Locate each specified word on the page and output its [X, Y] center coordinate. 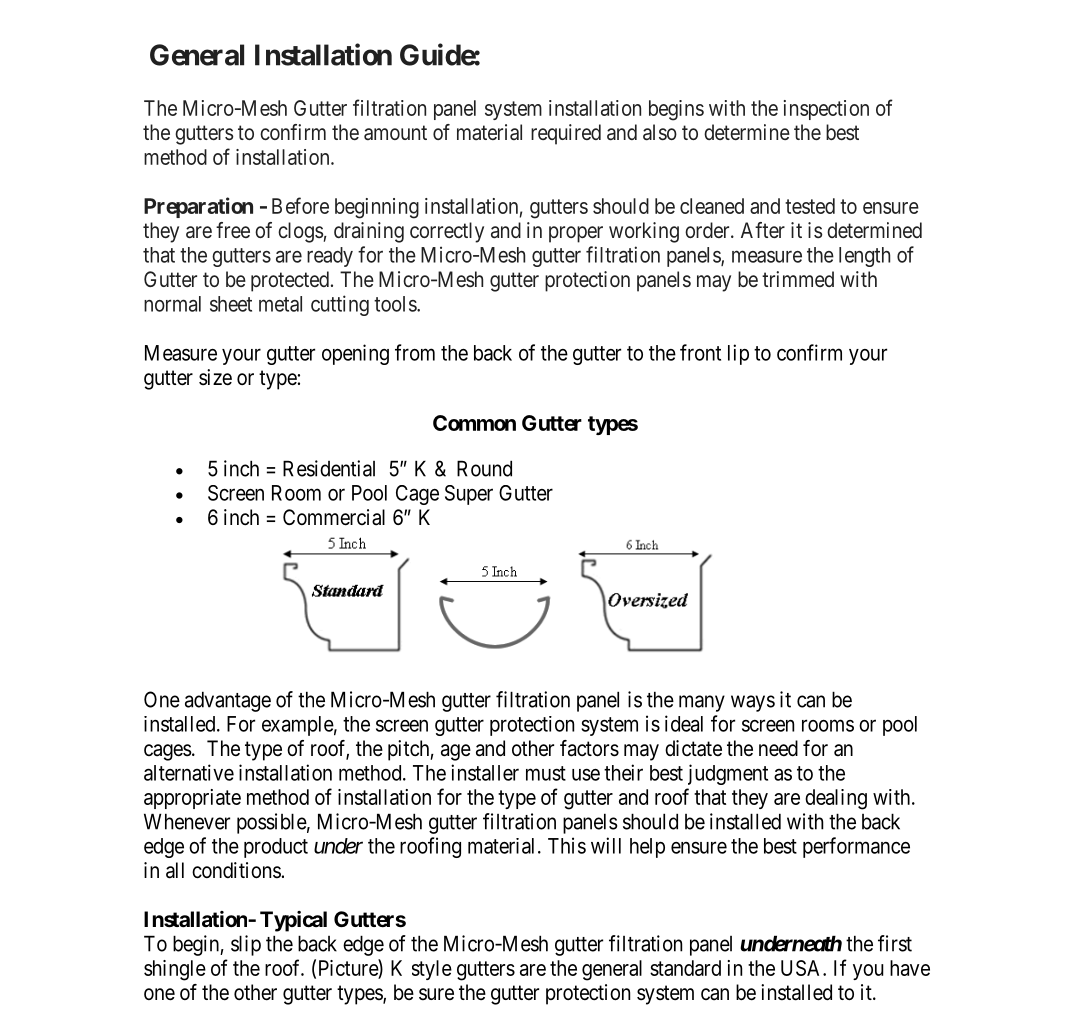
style [432, 970]
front [700, 352]
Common [474, 423]
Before [300, 205]
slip [246, 945]
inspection [826, 110]
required [566, 134]
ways [753, 703]
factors [589, 748]
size [215, 377]
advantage [228, 701]
